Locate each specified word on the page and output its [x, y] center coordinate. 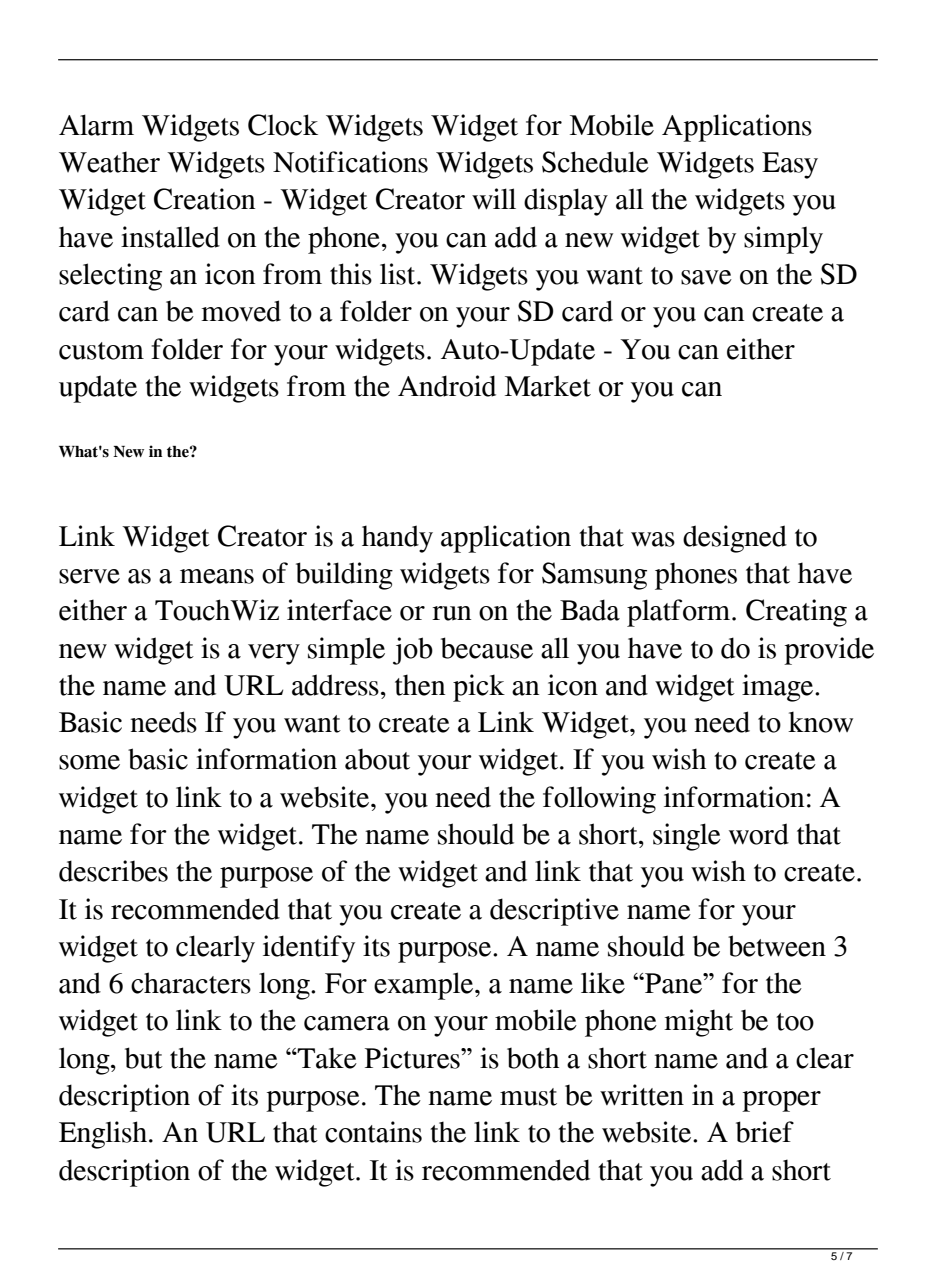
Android [447, 386]
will [494, 199]
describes [113, 871]
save [706, 277]
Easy [790, 165]
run [451, 613]
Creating [796, 613]
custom [101, 351]
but [144, 1058]
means [217, 576]
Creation [204, 199]
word [759, 834]
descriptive [554, 912]
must [528, 1097]
